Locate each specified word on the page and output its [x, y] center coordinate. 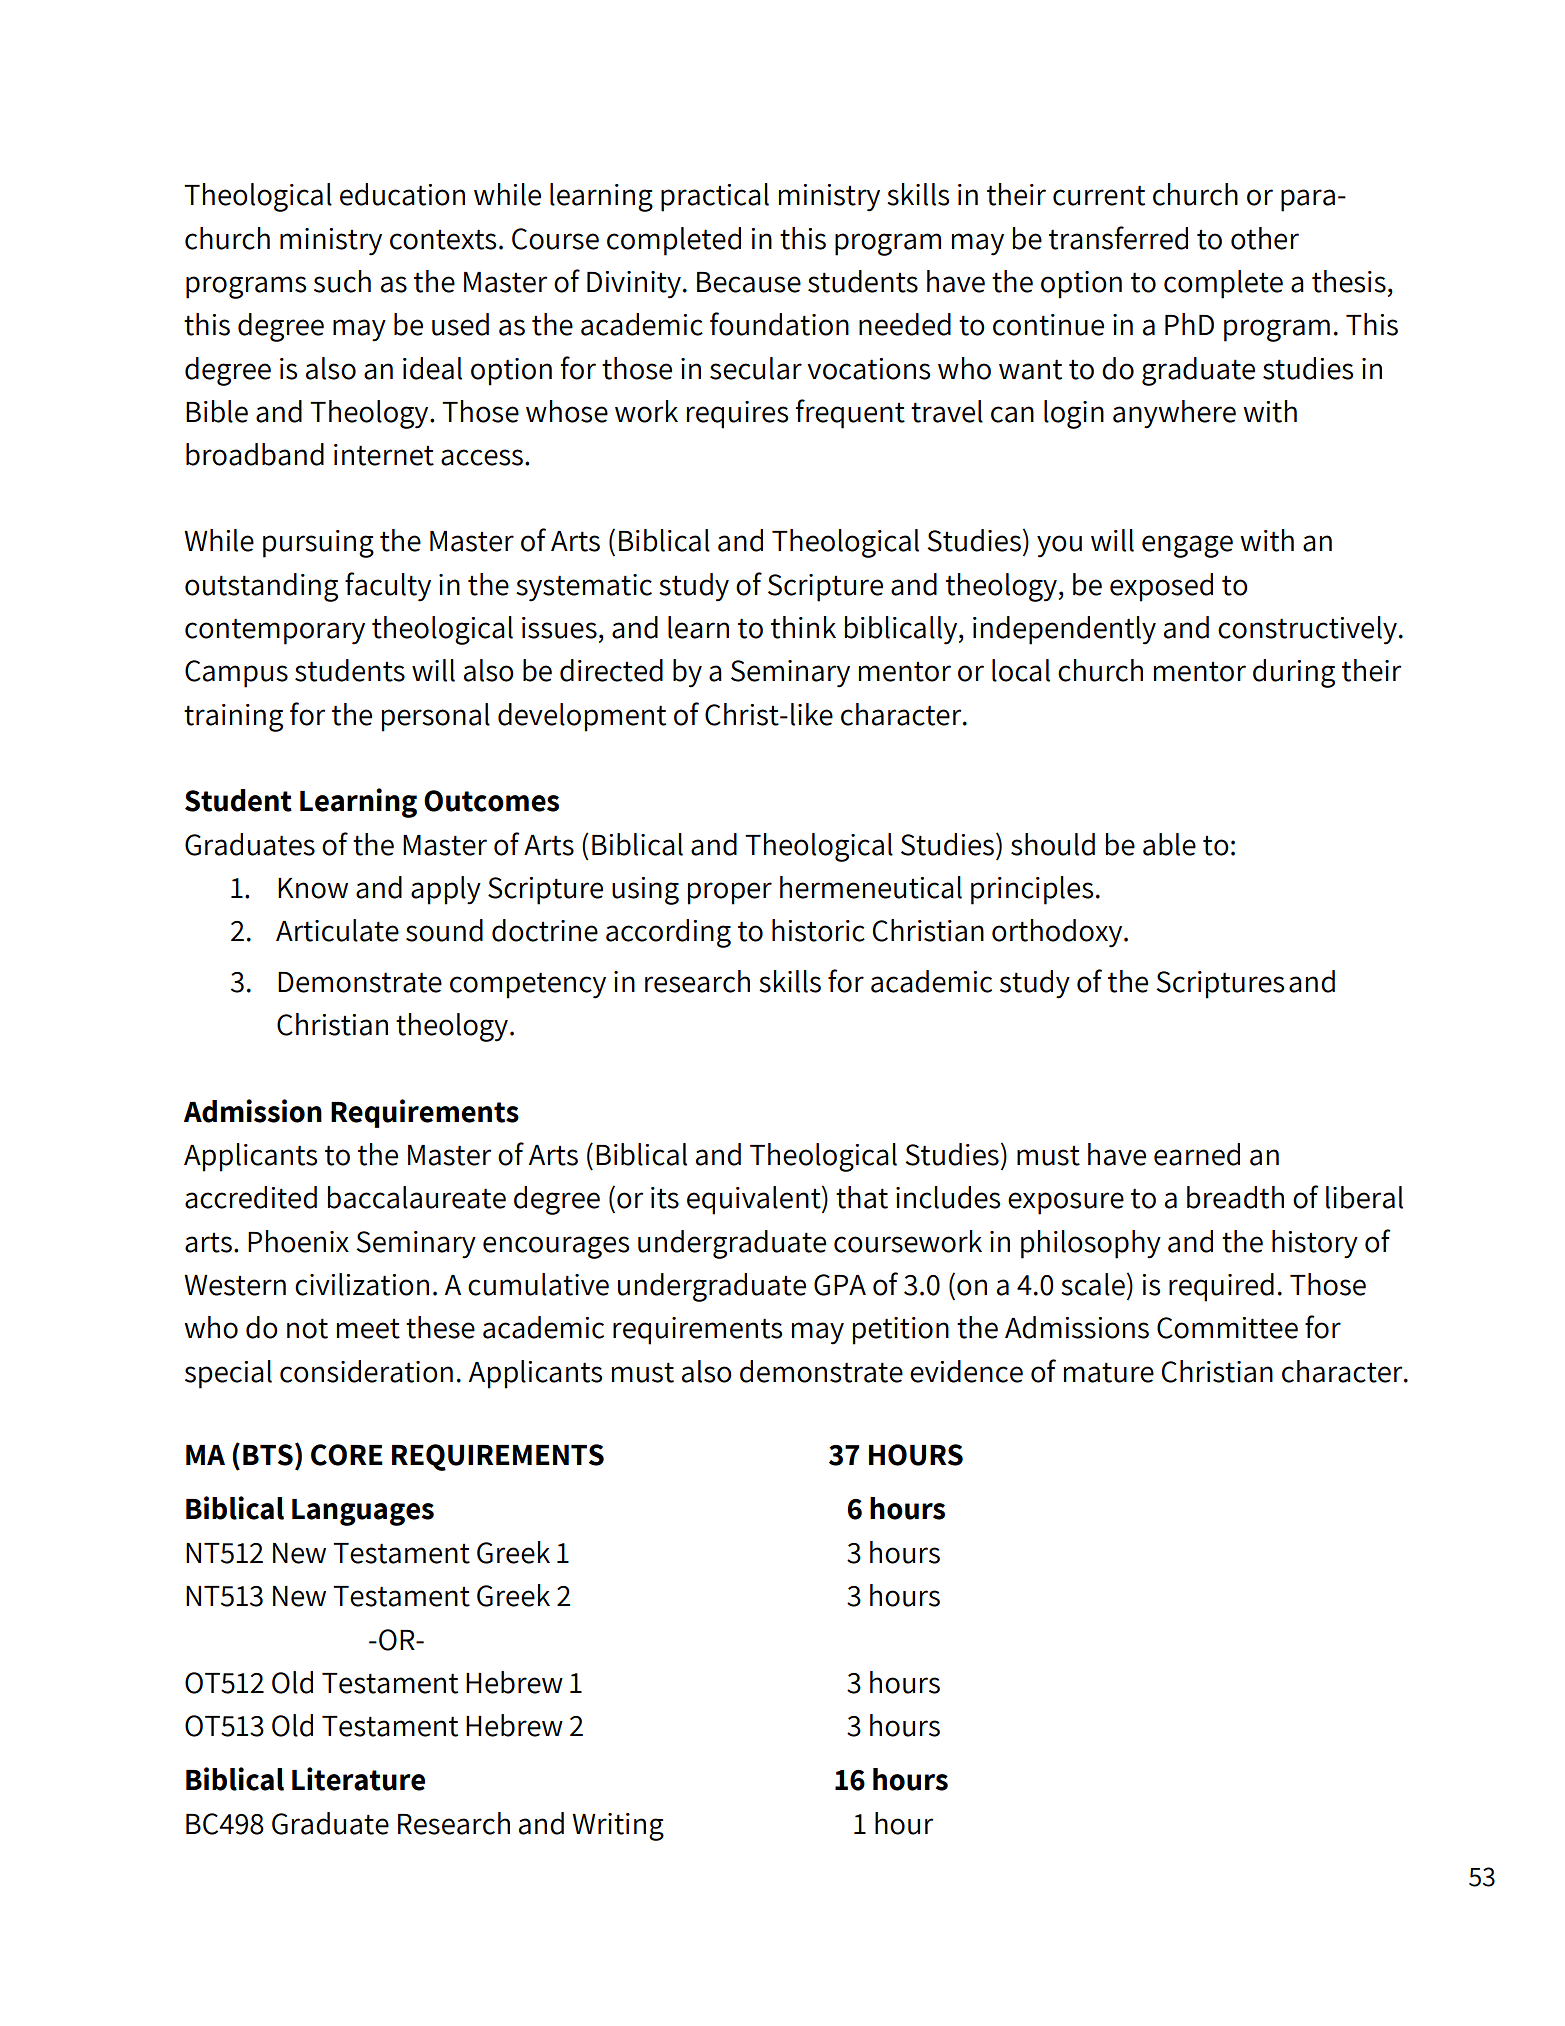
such [342, 281]
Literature [358, 1779]
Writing [618, 1827]
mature [1109, 1372]
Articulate [337, 930]
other [1265, 238]
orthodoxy [1058, 933]
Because [749, 282]
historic [818, 930]
